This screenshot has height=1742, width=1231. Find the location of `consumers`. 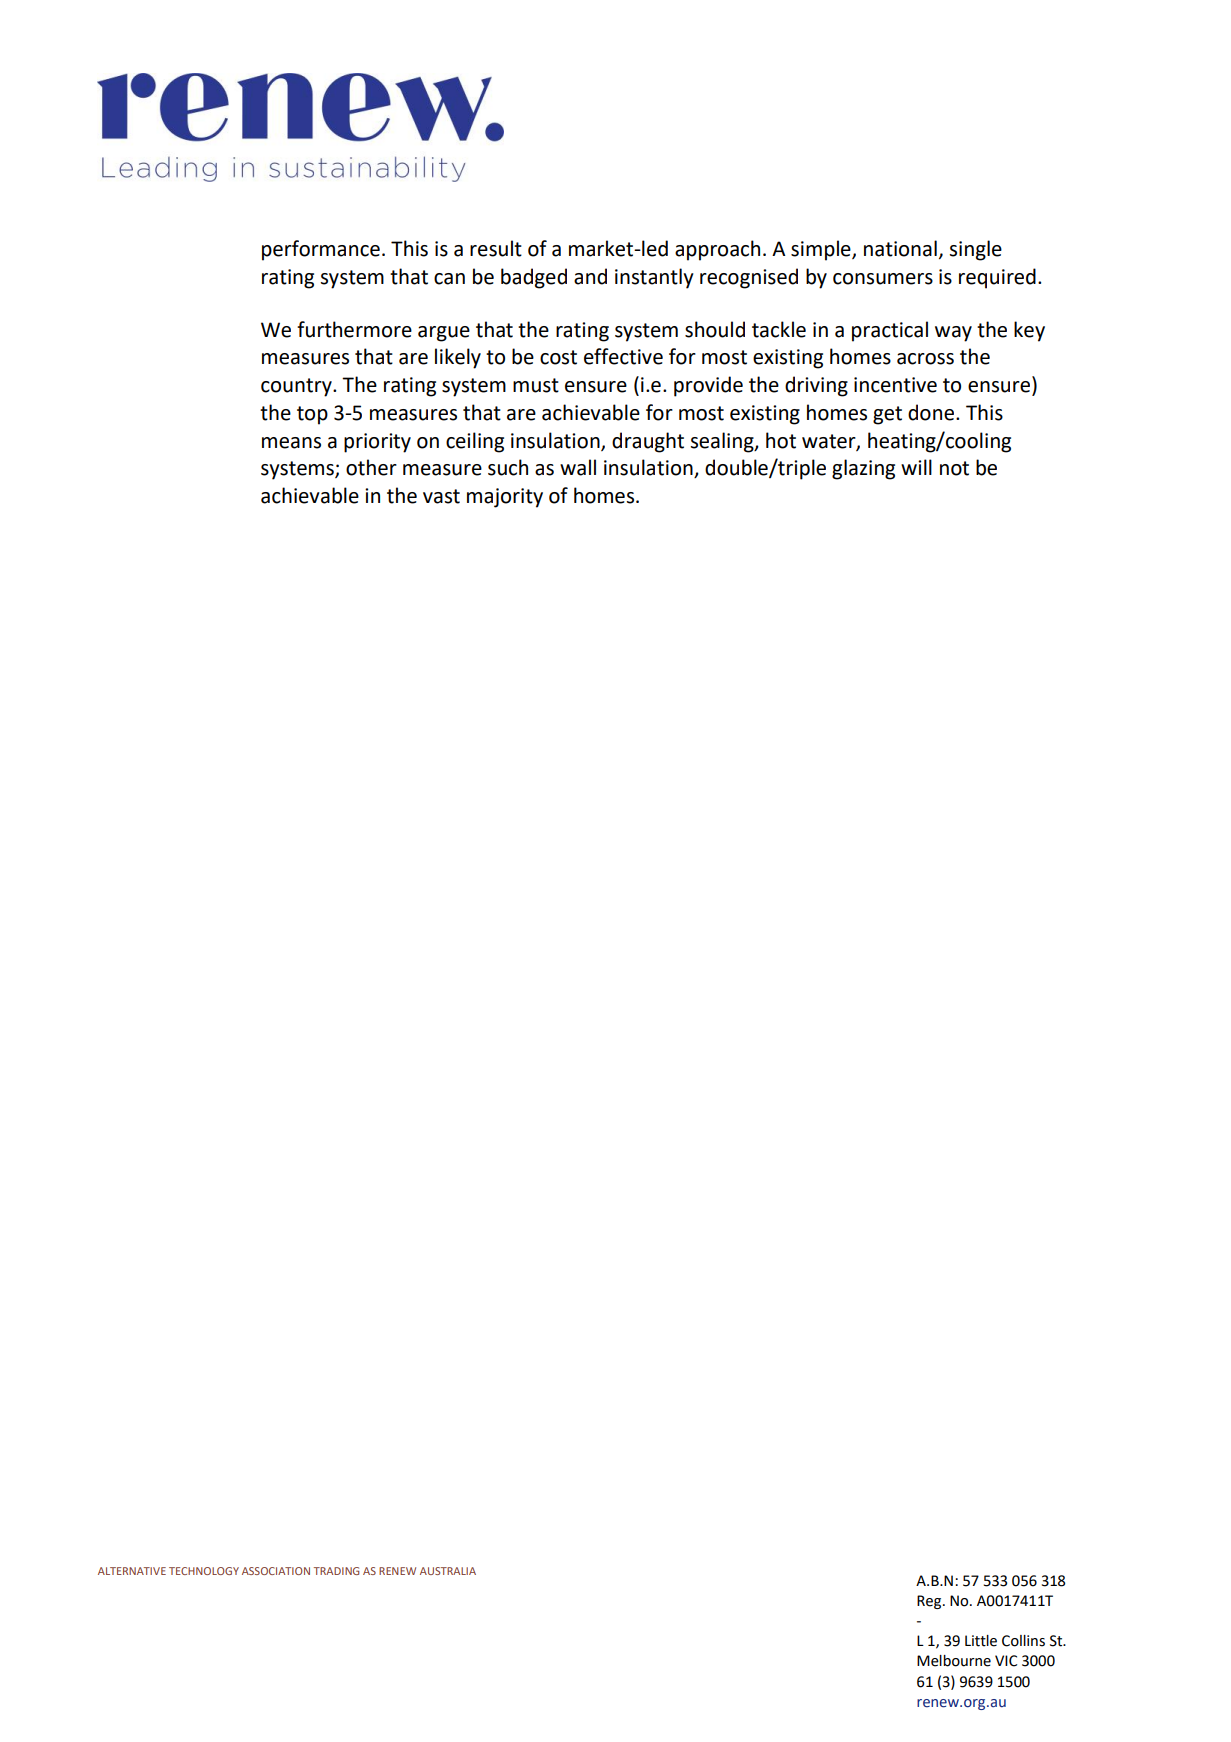

consumers is located at coordinates (883, 279).
